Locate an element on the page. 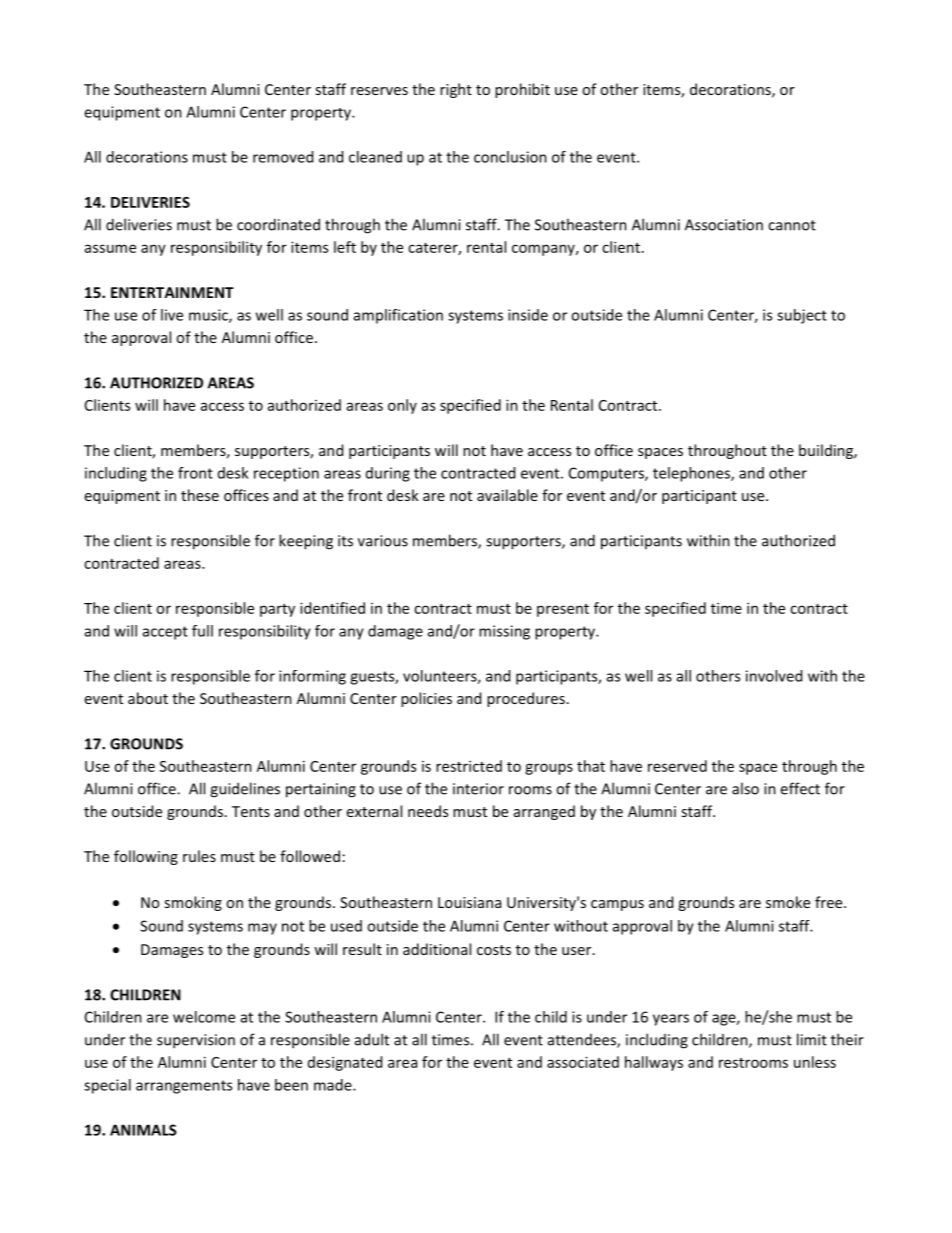 The width and height of the image is (952, 1233). subject is located at coordinates (802, 316).
